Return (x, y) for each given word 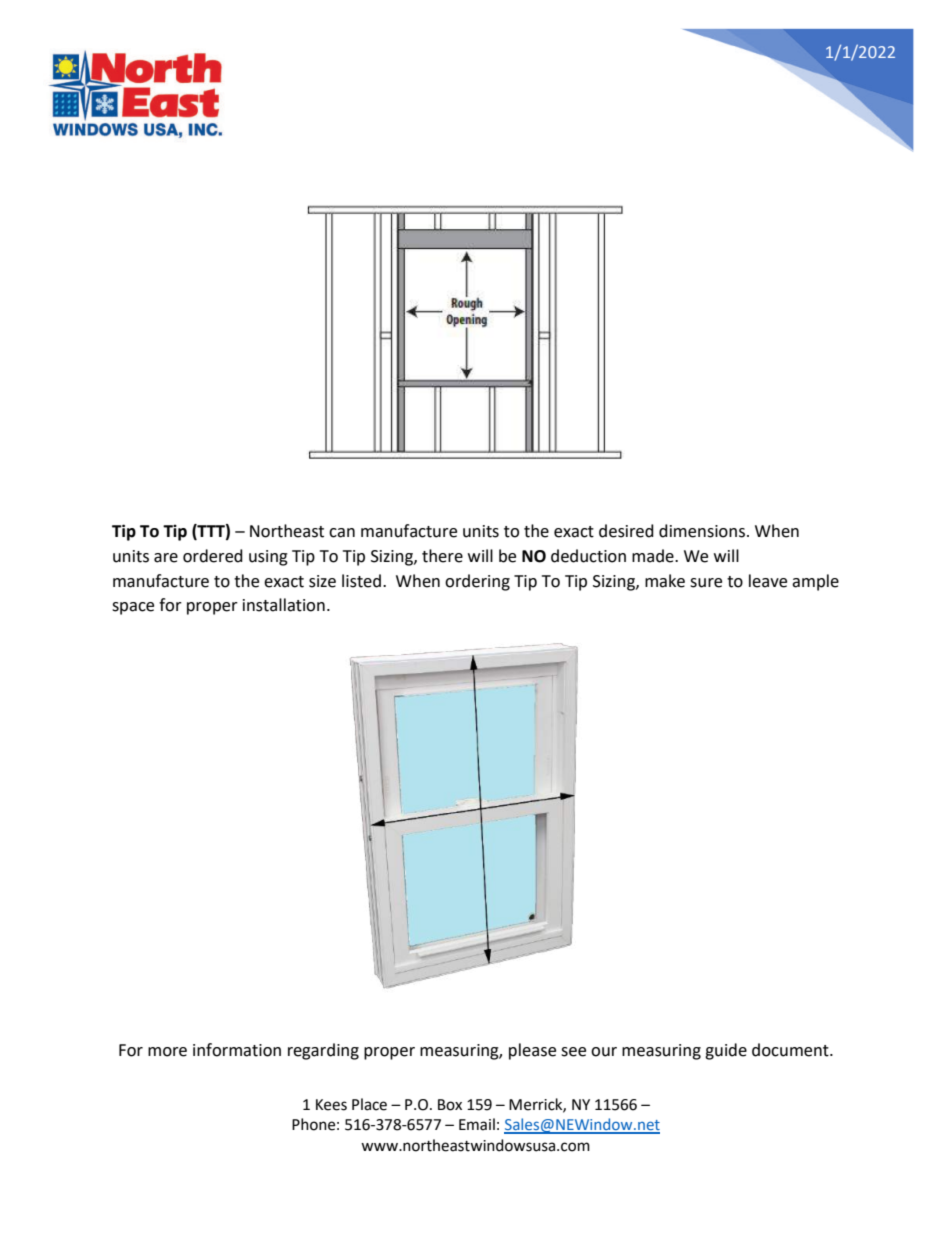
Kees (331, 1105)
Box (450, 1105)
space (133, 608)
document (791, 1050)
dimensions (702, 531)
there (442, 556)
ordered (213, 556)
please (532, 1051)
